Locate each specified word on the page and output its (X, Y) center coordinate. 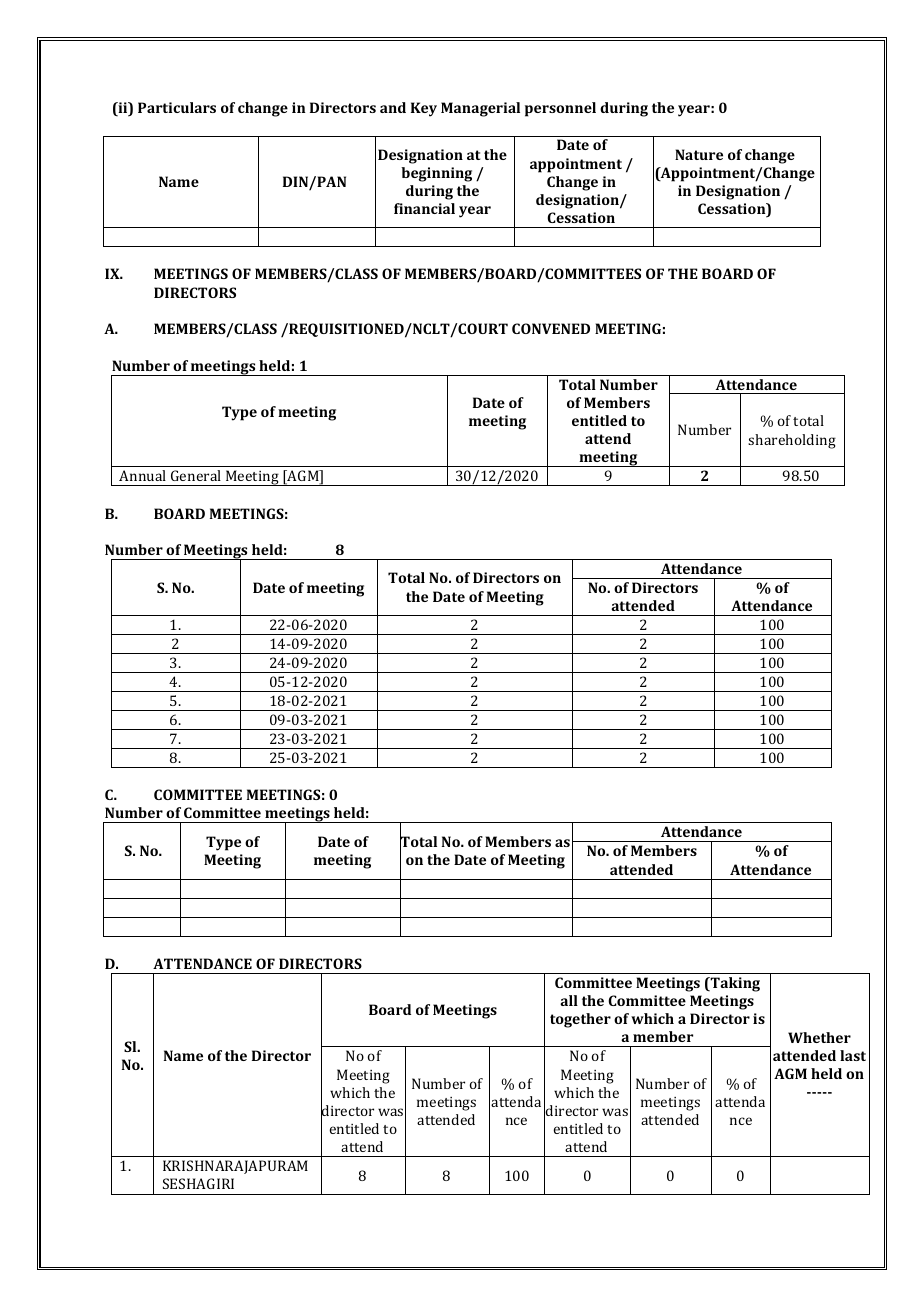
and (393, 107)
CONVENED (551, 328)
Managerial (480, 109)
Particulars (177, 107)
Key (424, 109)
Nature (699, 154)
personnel (560, 109)
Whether (819, 1037)
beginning (436, 174)
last (853, 1055)
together (580, 1020)
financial (424, 208)
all (569, 1000)
